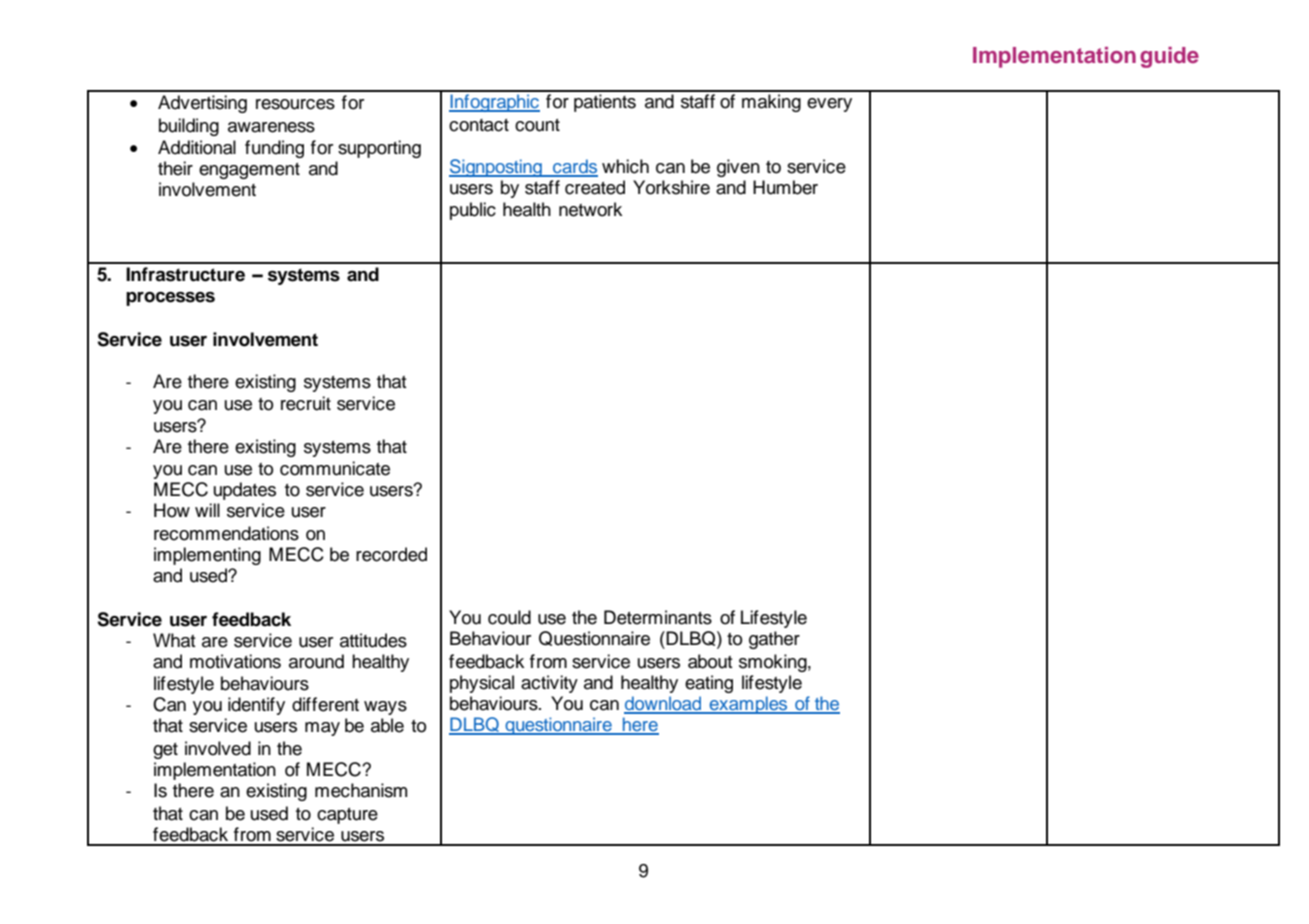  What do you see at coordinates (748, 705) in the page?
I see `examples` at bounding box center [748, 705].
